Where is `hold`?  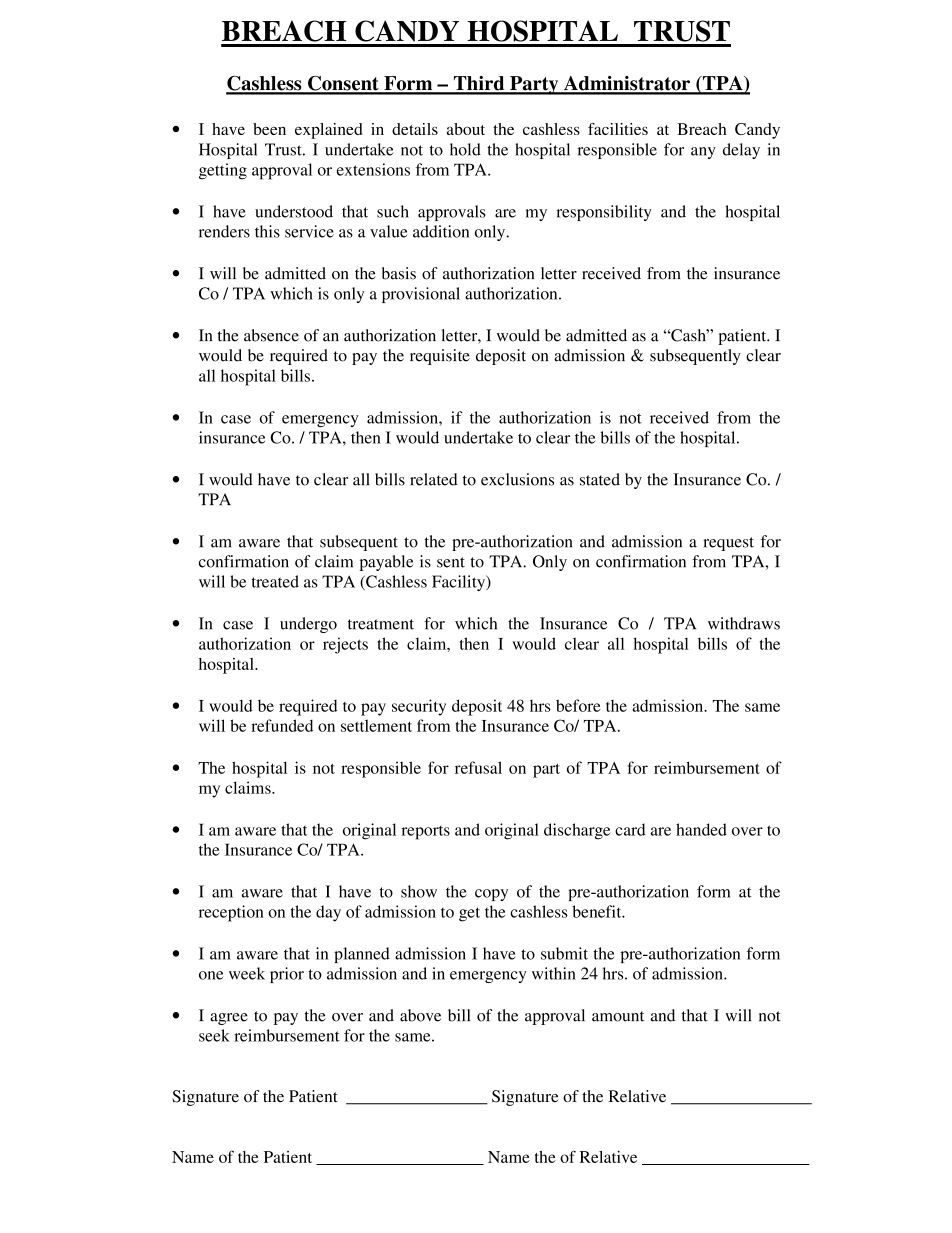 hold is located at coordinates (465, 149).
